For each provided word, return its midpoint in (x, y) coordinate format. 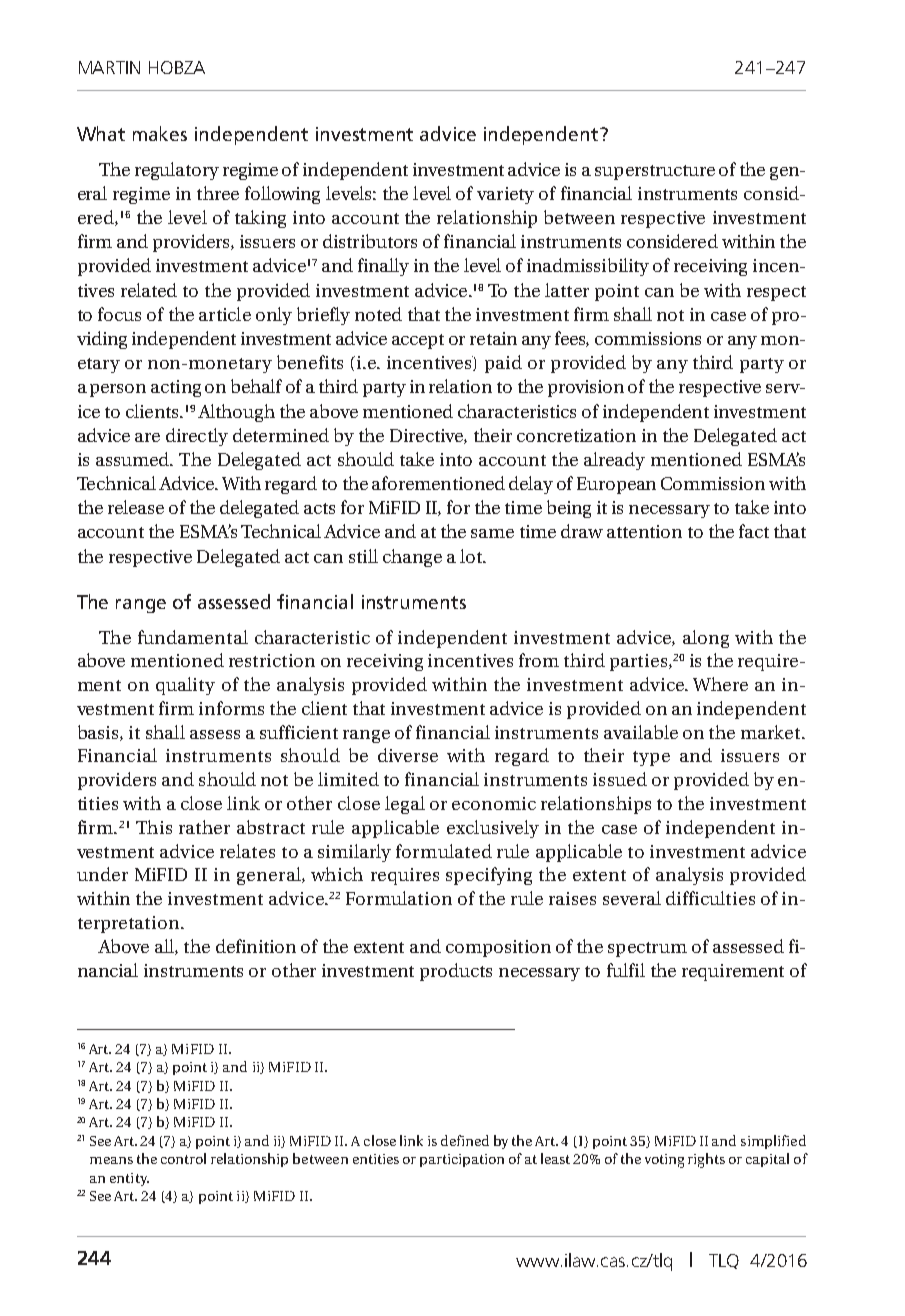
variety (505, 195)
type (651, 758)
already (614, 461)
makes (160, 133)
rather (204, 827)
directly (197, 437)
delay (531, 485)
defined (465, 1140)
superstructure (655, 172)
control (183, 1158)
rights (706, 1160)
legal (405, 805)
